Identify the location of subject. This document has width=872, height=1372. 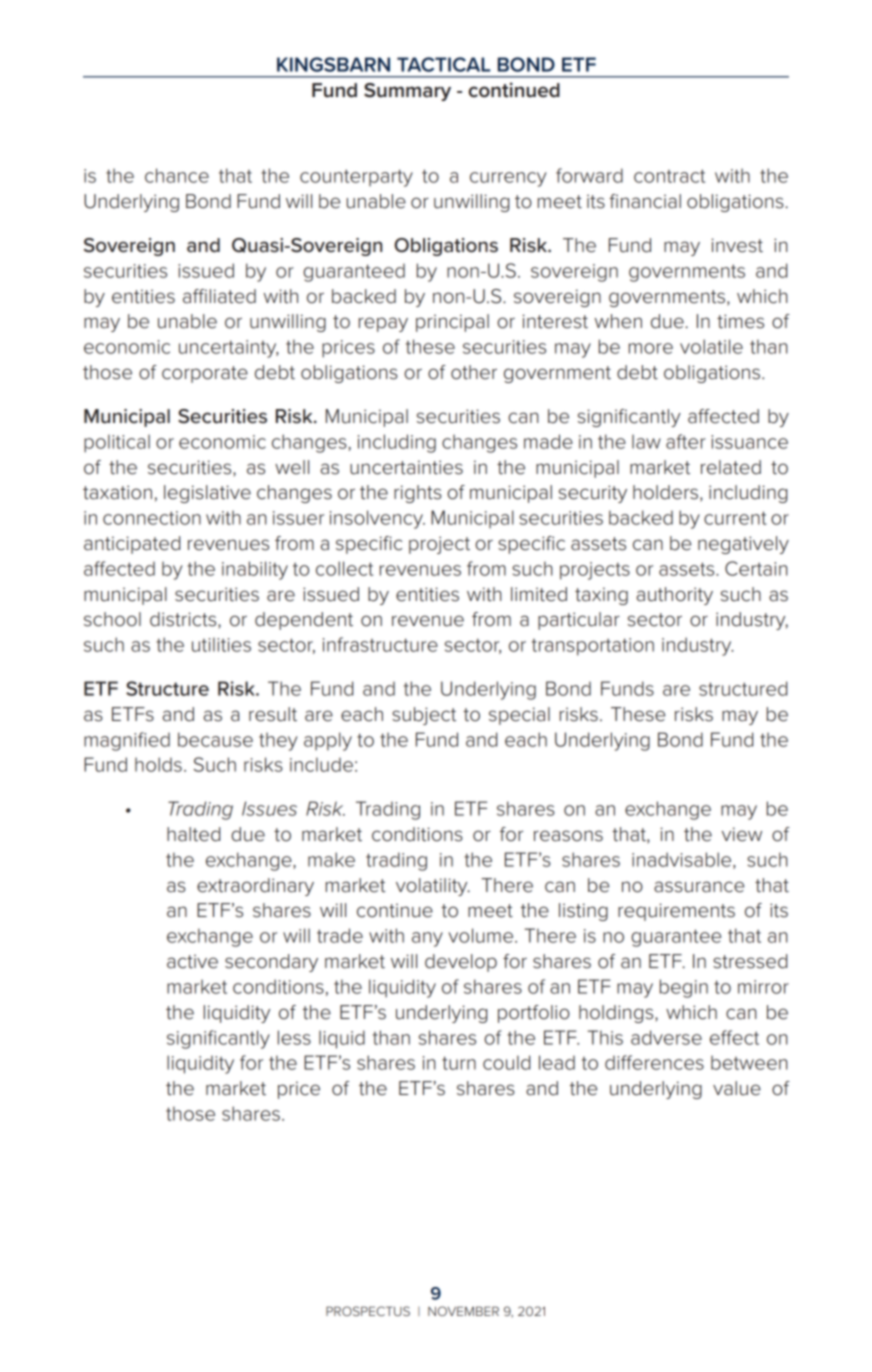
(424, 716).
